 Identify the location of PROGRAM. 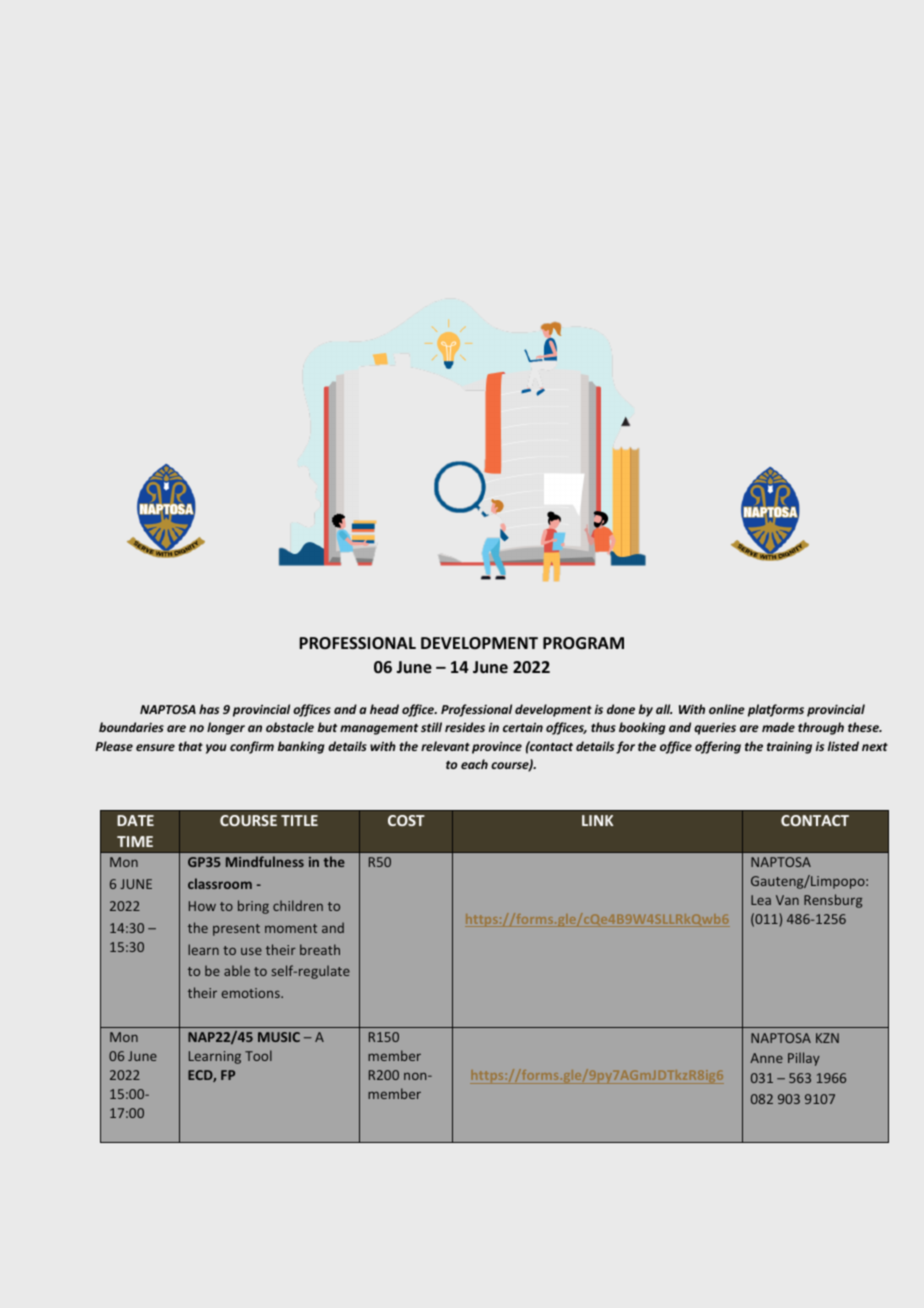
(583, 643).
